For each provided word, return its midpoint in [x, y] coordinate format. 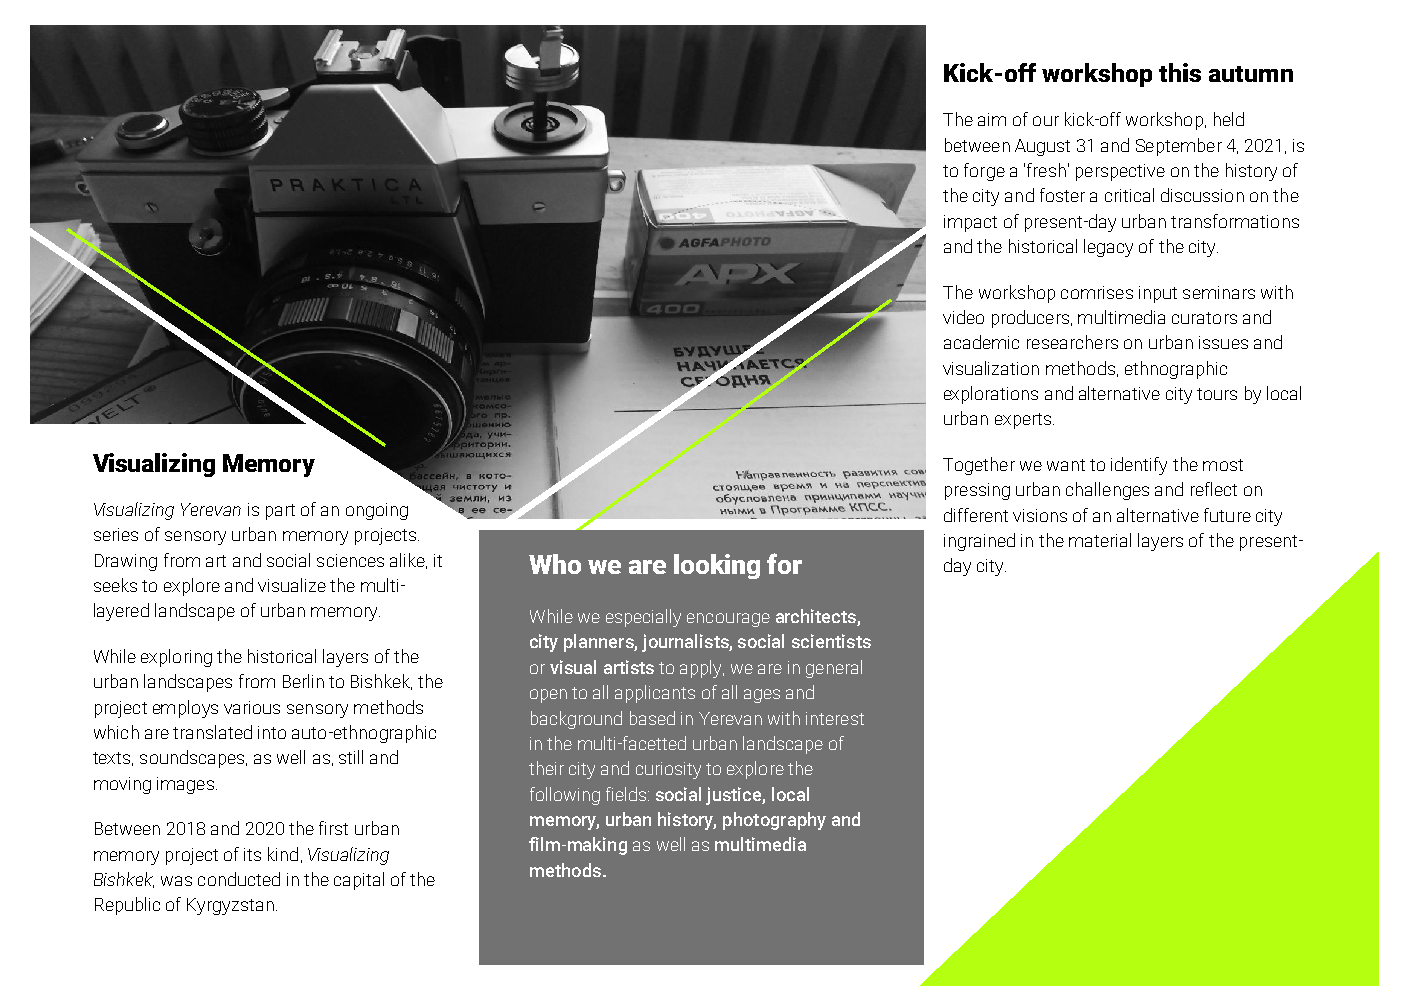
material [1100, 540]
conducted [239, 879]
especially [643, 618]
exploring [176, 658]
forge [984, 172]
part [280, 512]
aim [992, 119]
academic [981, 342]
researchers [1072, 342]
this [1180, 72]
